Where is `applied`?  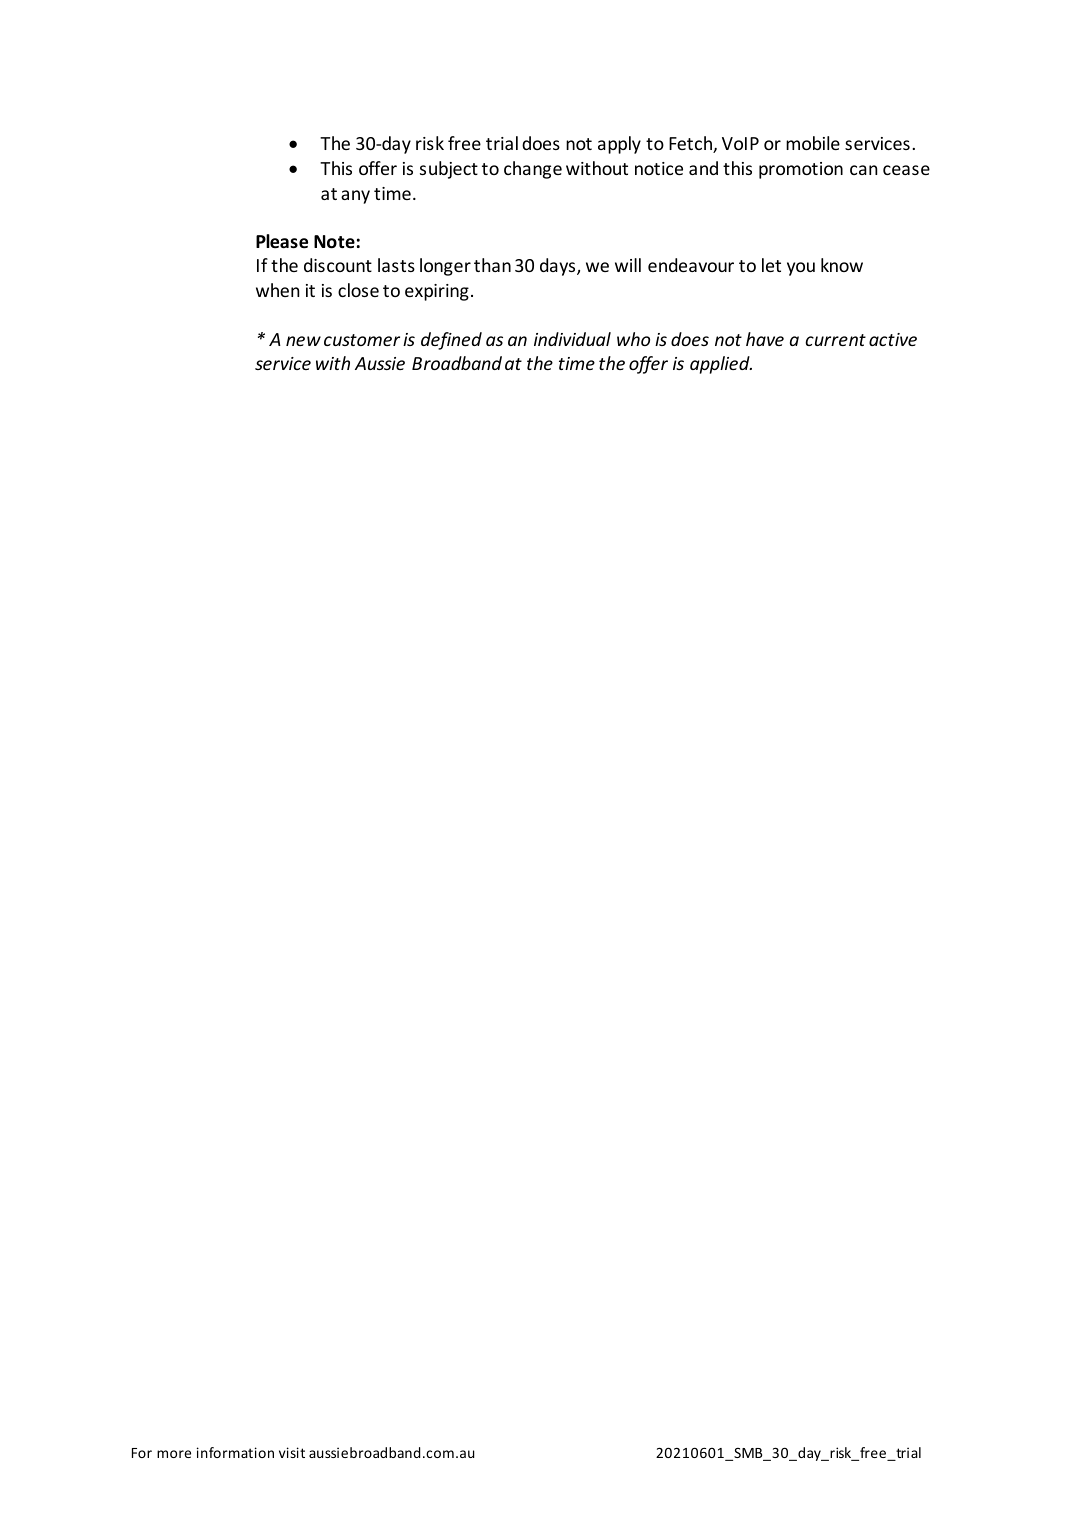 applied is located at coordinates (721, 365).
